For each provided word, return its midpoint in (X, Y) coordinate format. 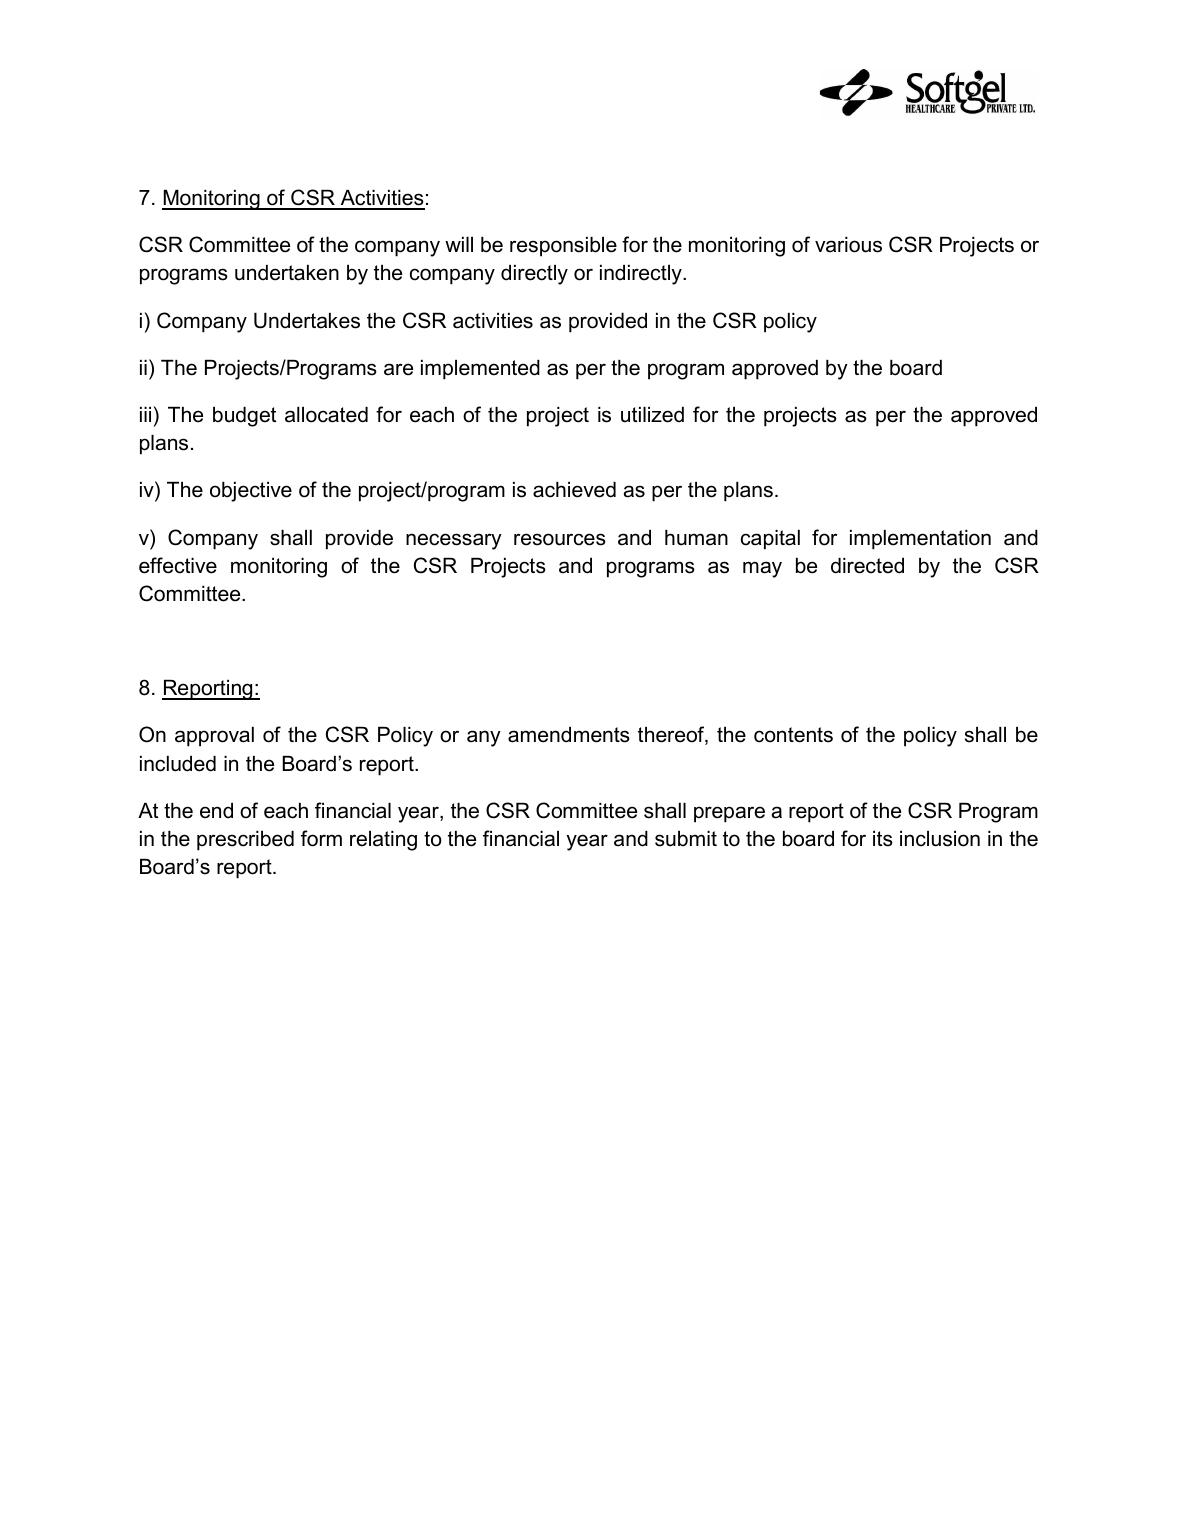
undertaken (287, 273)
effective (178, 565)
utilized (652, 415)
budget (244, 417)
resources (560, 539)
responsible (563, 247)
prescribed (245, 841)
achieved (574, 490)
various (848, 245)
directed (867, 566)
